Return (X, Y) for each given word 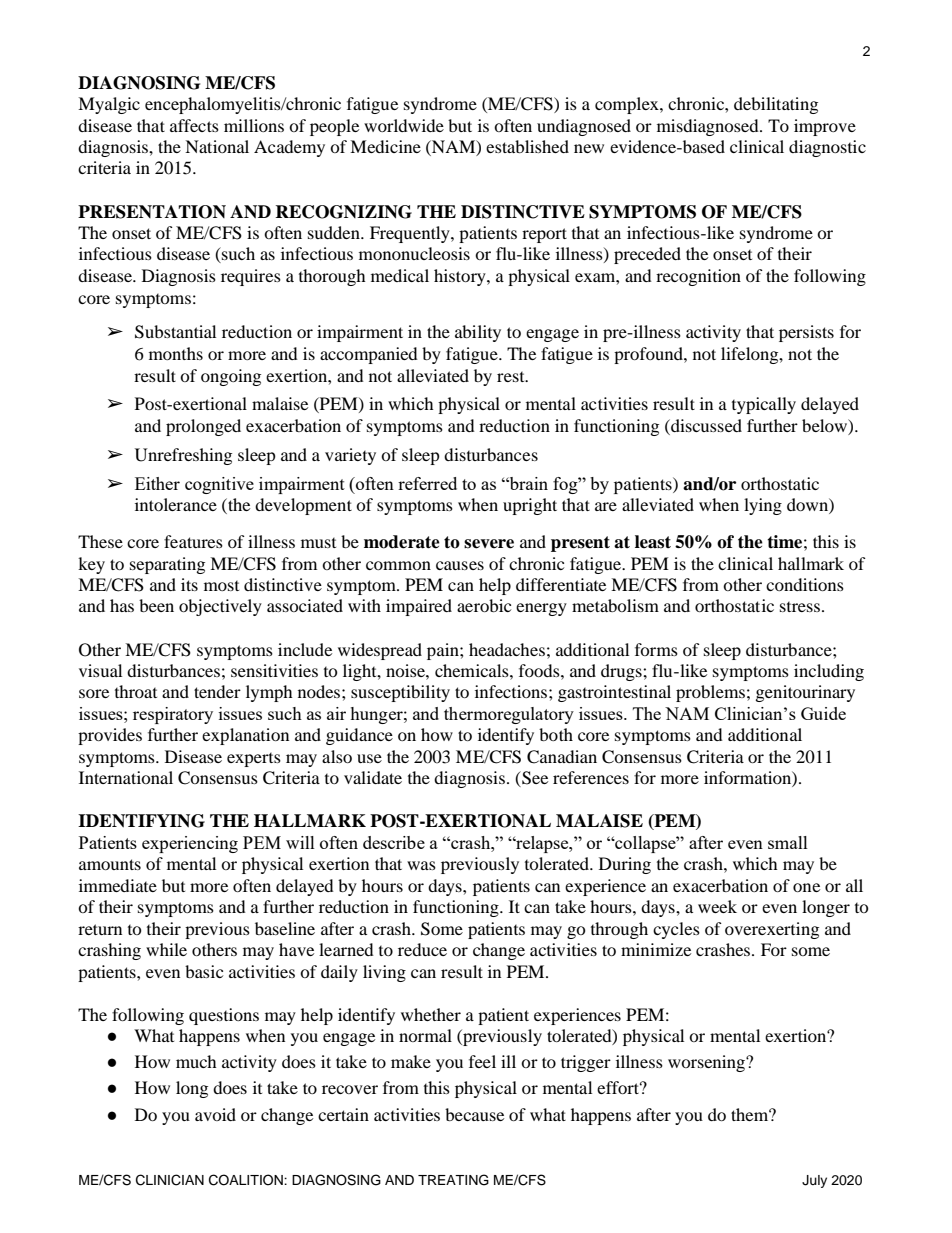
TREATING (453, 1180)
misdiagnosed (709, 127)
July (814, 1181)
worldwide (404, 125)
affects (194, 125)
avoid (215, 1114)
